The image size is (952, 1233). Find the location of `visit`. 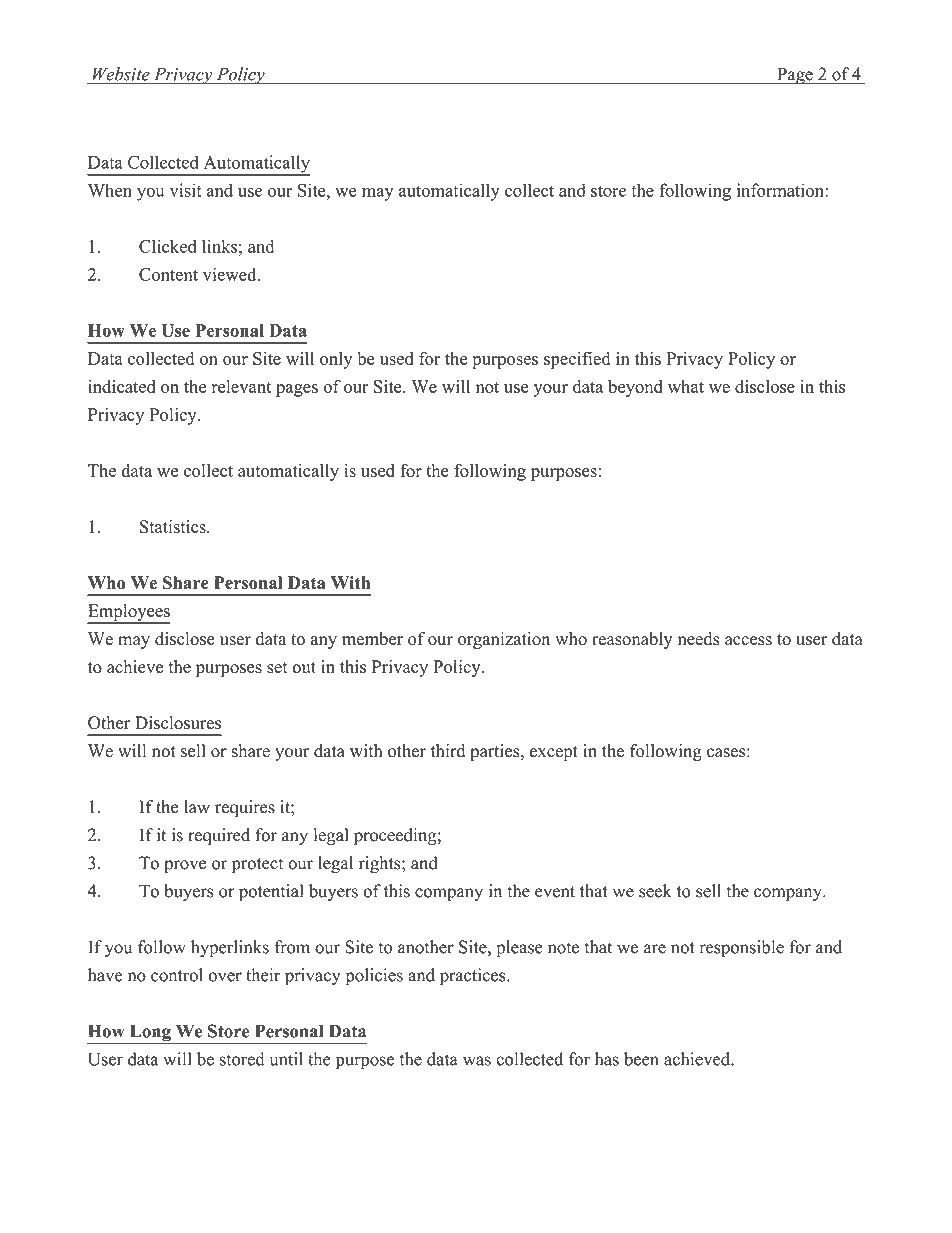

visit is located at coordinates (186, 190).
